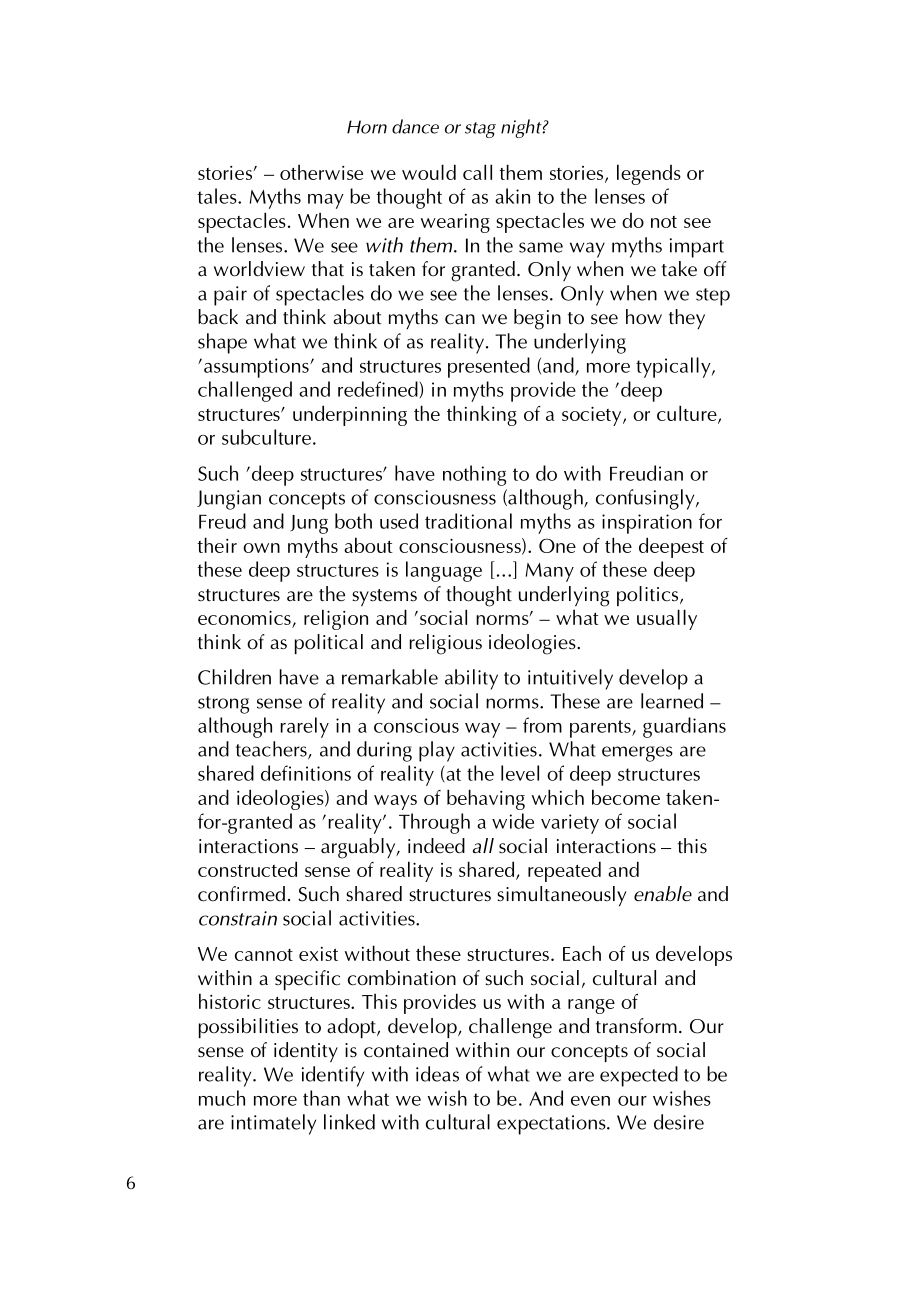  Describe the element at coordinates (305, 727) in the image. I see `rarely` at that location.
